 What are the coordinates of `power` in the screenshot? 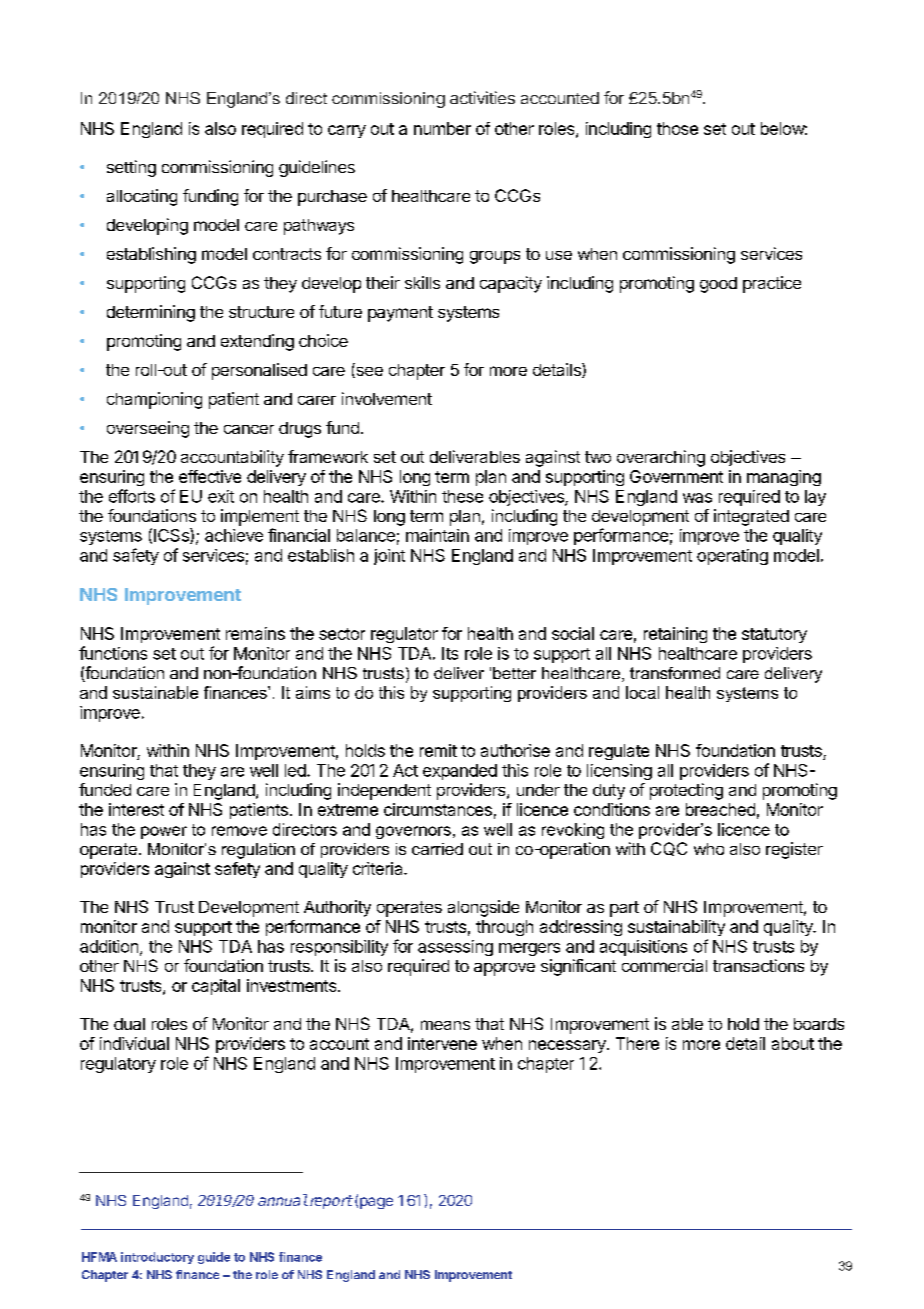 It's located at (164, 832).
